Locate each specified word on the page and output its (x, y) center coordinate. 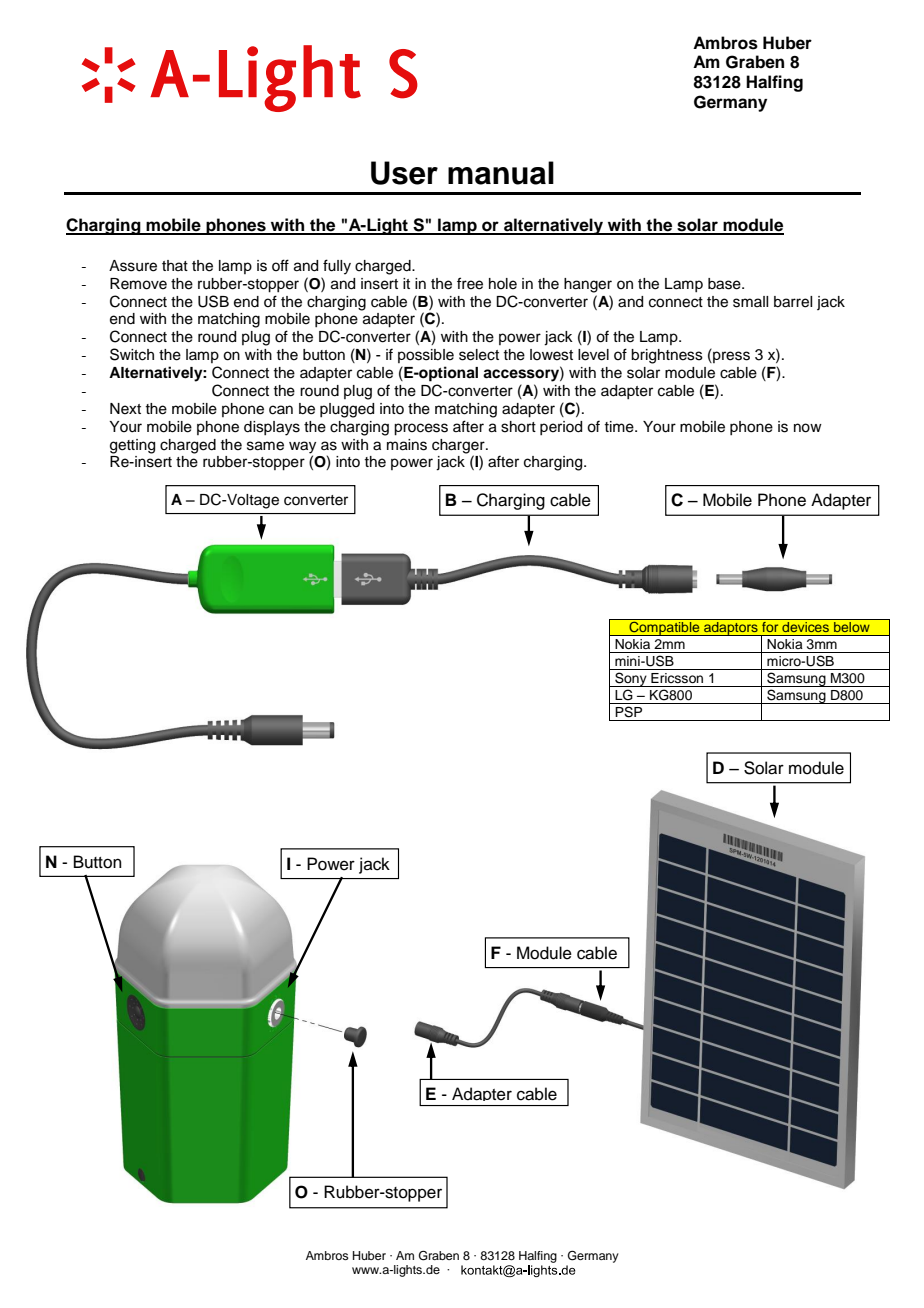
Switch (132, 354)
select (479, 355)
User (404, 173)
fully (337, 267)
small (750, 302)
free (470, 283)
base (725, 284)
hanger (588, 285)
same (265, 446)
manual (501, 173)
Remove (138, 284)
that (175, 265)
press (730, 356)
